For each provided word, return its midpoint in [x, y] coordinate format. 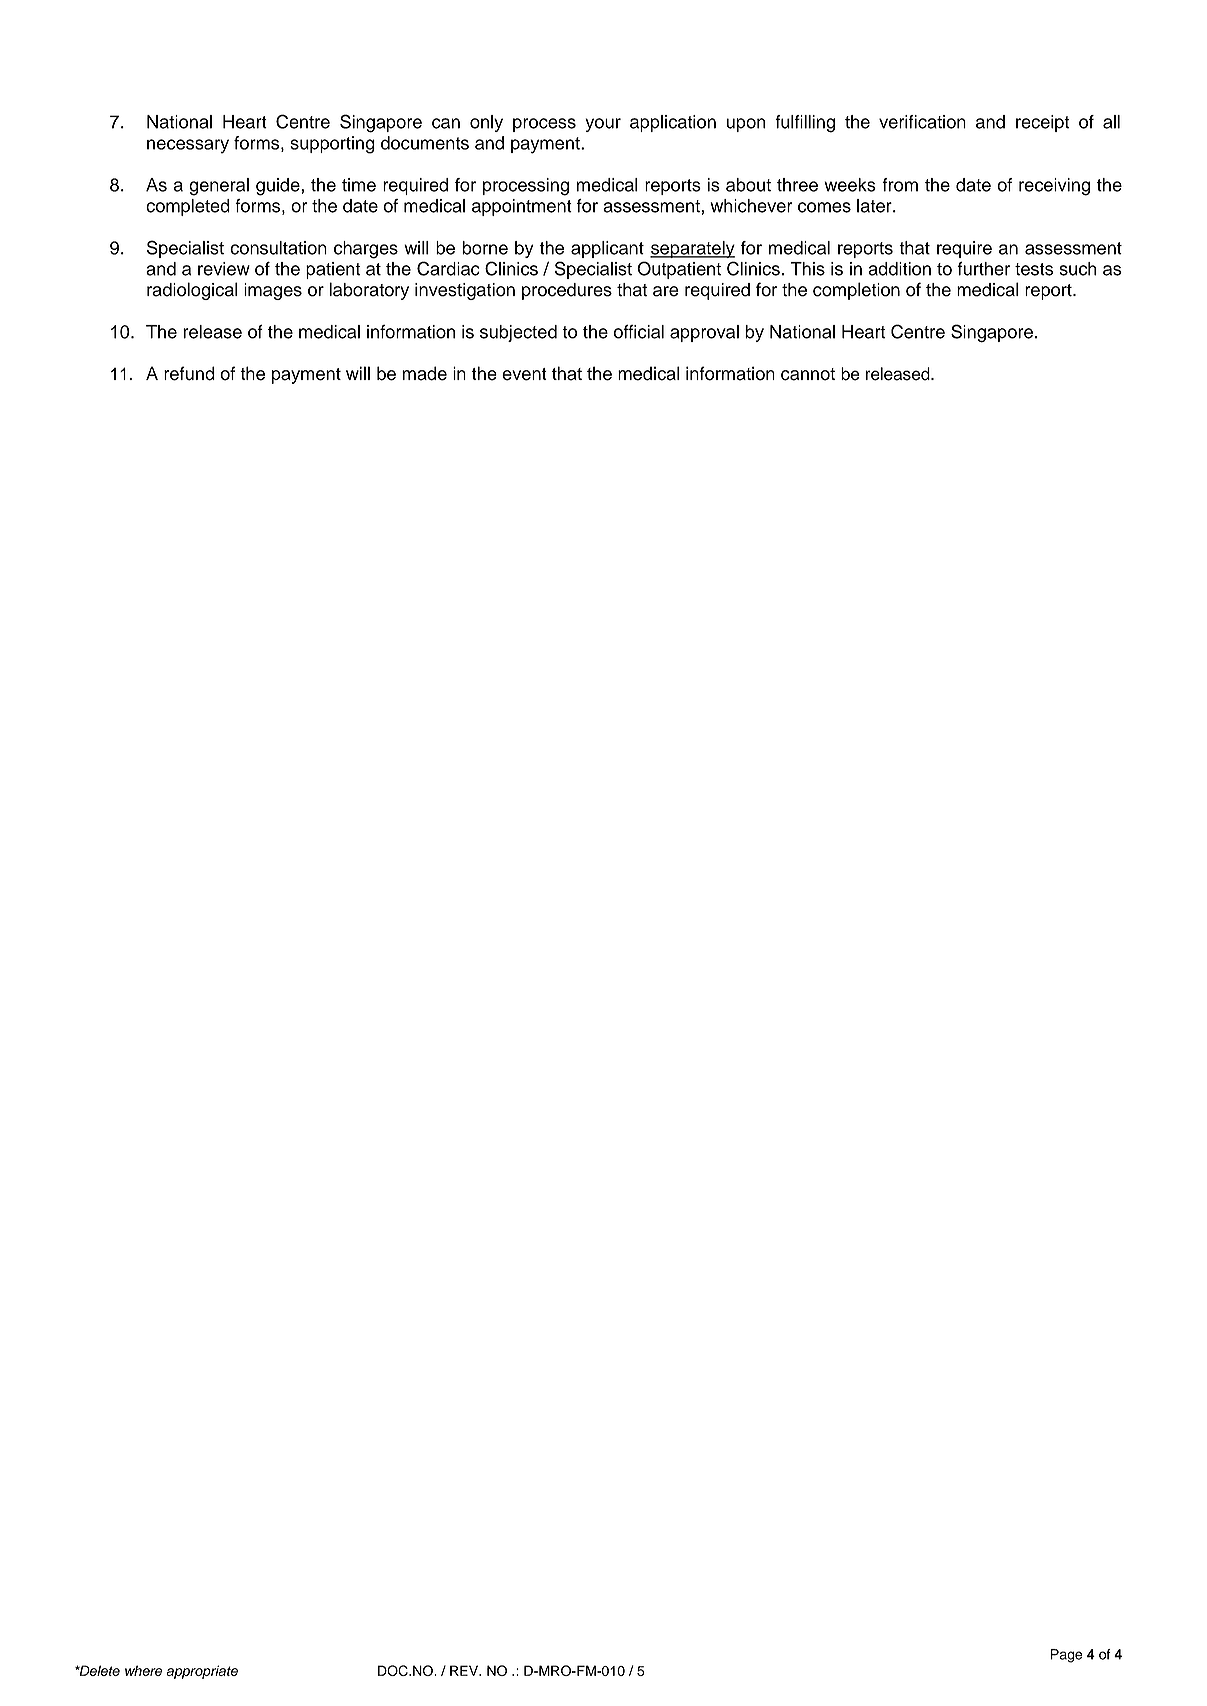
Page [1066, 1656]
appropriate [202, 1672]
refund [189, 373]
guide [279, 187]
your [603, 125]
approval [704, 333]
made [424, 373]
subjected [518, 333]
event [524, 374]
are [666, 291]
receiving [1054, 187]
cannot [808, 374]
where [143, 1670]
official [639, 332]
